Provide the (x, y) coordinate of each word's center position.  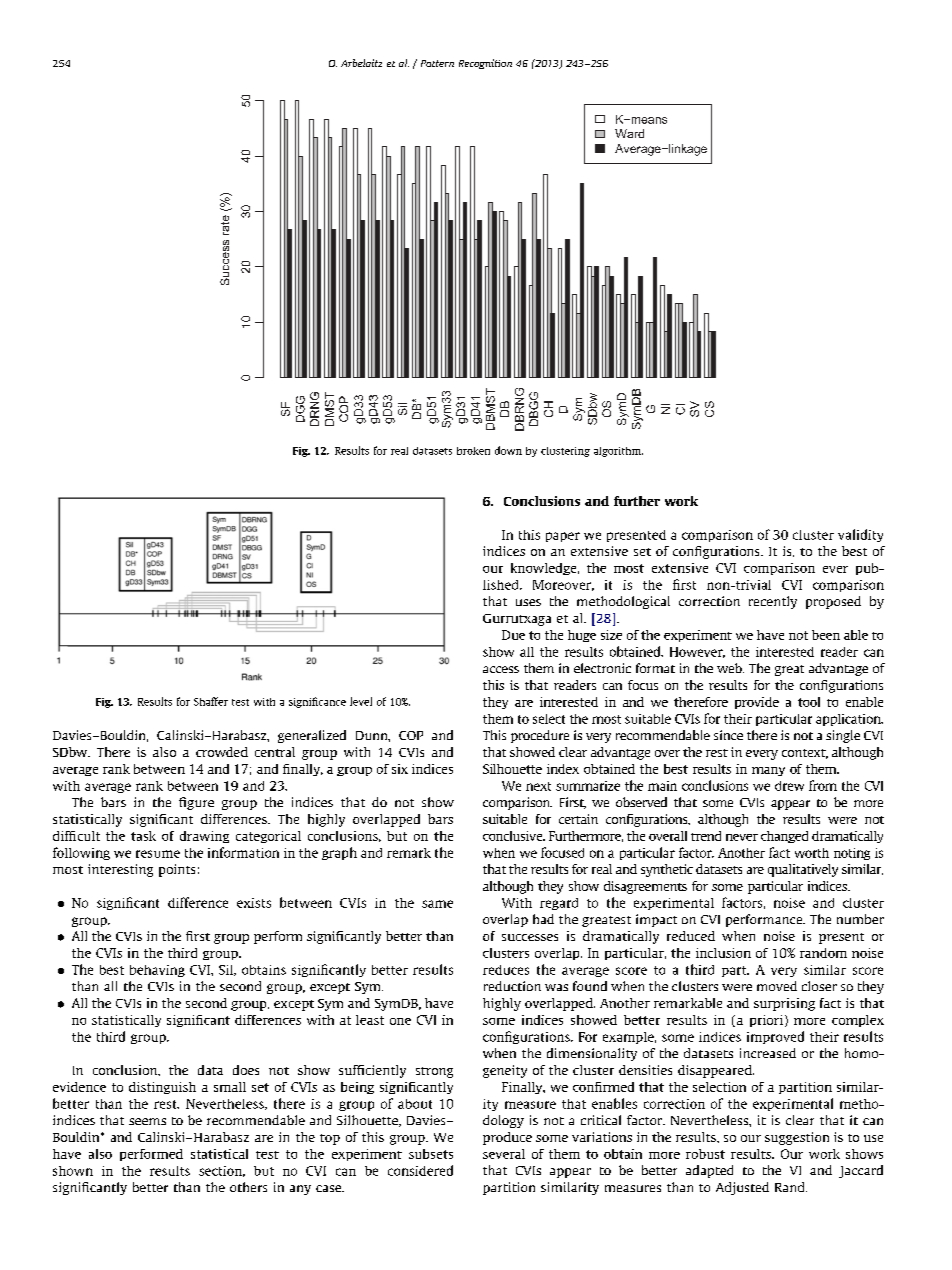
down (508, 450)
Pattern (437, 63)
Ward (629, 133)
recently (773, 602)
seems (147, 1121)
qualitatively (803, 870)
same (437, 904)
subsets (431, 1154)
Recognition (485, 64)
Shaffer (211, 701)
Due (513, 635)
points (177, 870)
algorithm (618, 452)
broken (473, 451)
